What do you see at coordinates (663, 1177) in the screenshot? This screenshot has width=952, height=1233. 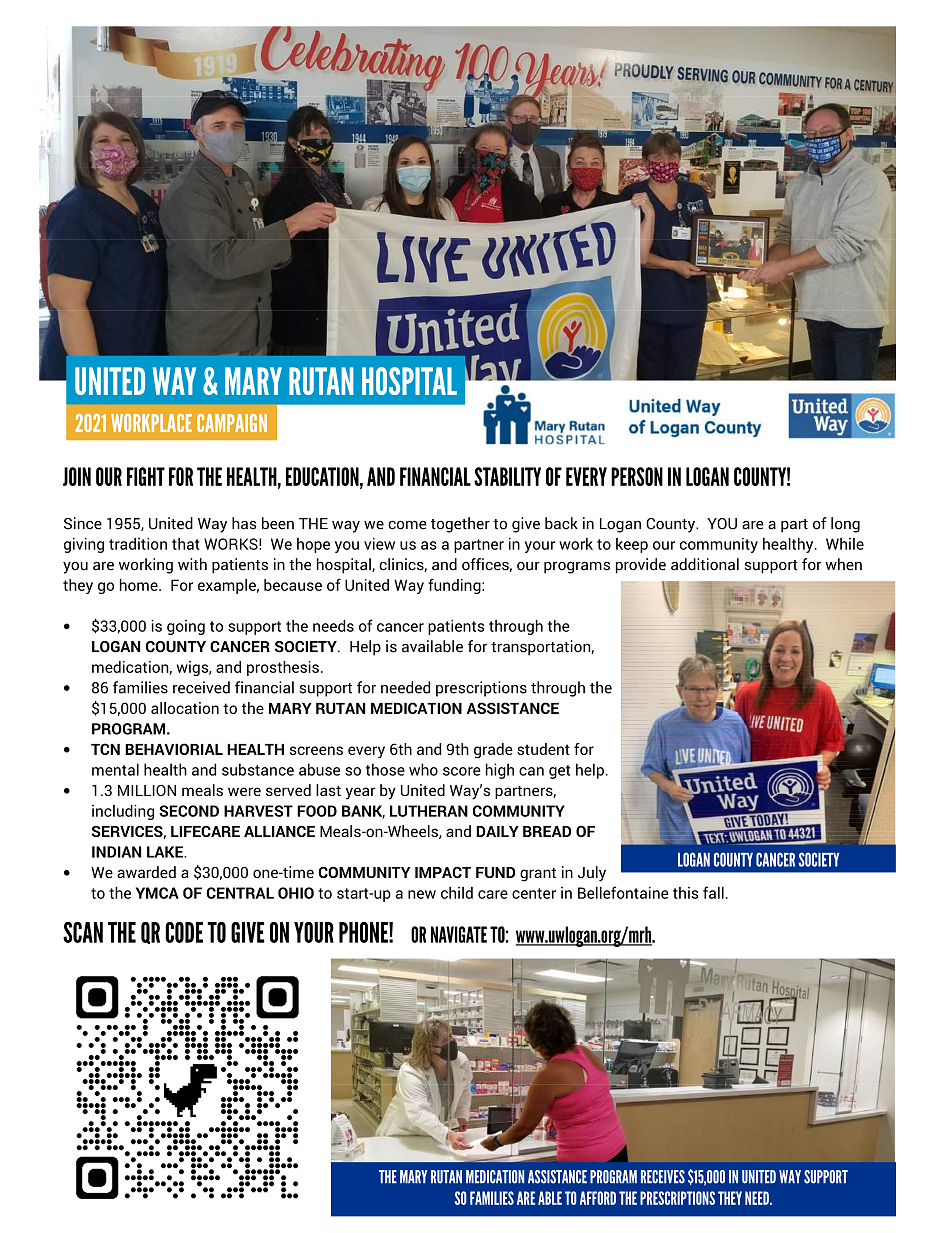 I see `RECEIVES` at bounding box center [663, 1177].
